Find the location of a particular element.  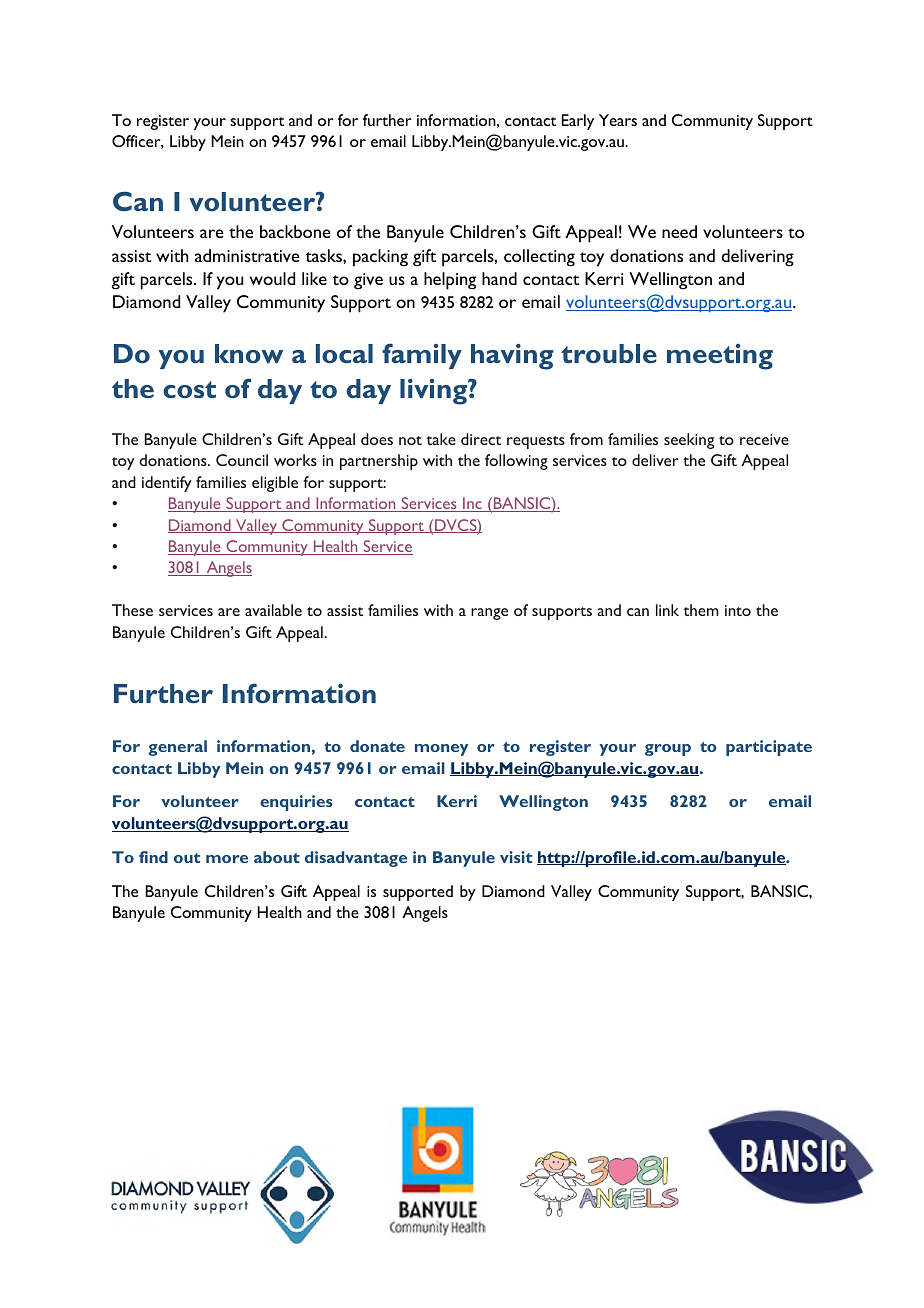

Early is located at coordinates (577, 122).
